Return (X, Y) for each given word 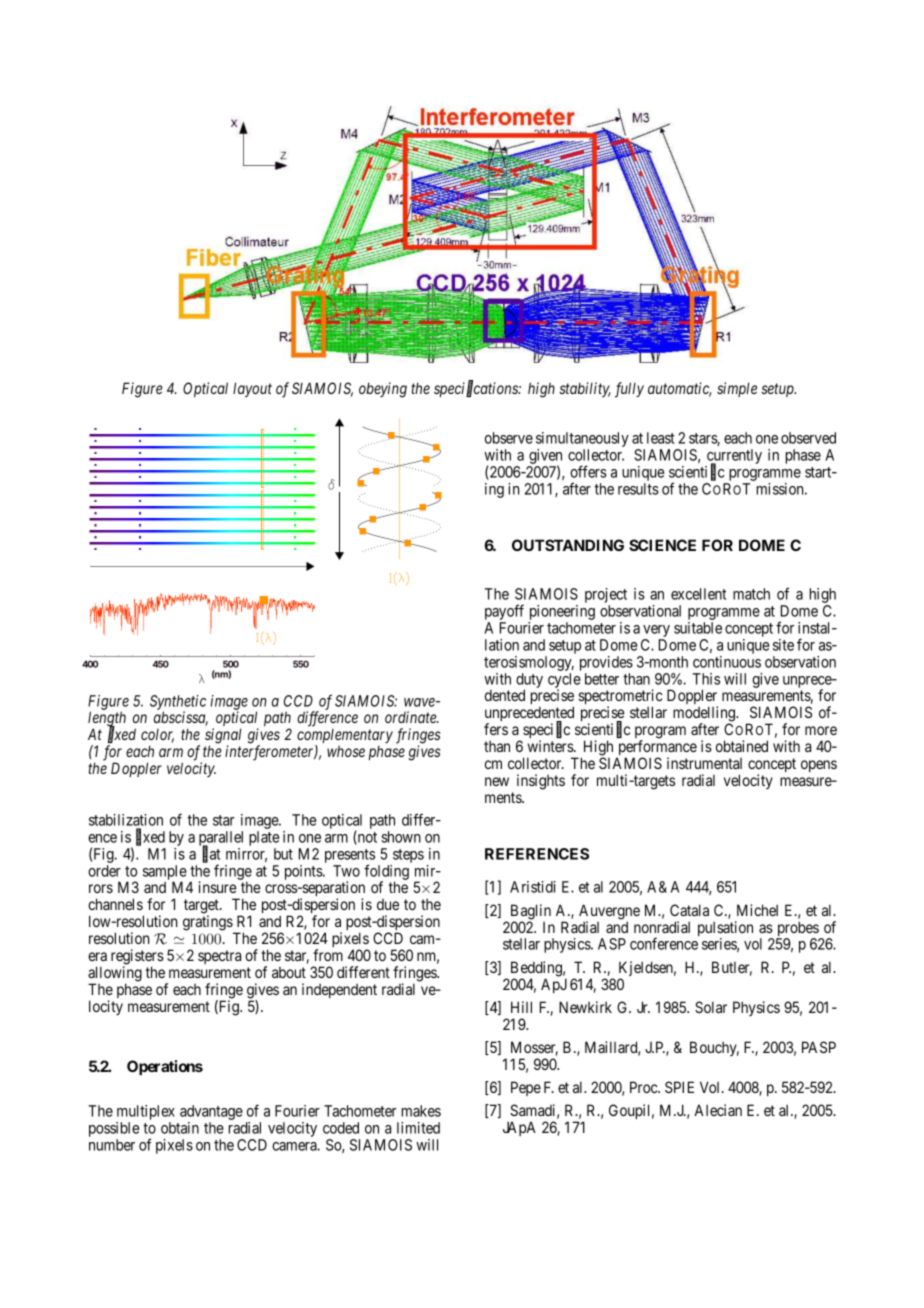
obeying (383, 390)
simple (737, 389)
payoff (504, 613)
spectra (219, 957)
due (388, 904)
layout (252, 389)
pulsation (725, 930)
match (751, 594)
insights (541, 782)
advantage (211, 1114)
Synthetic (178, 703)
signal (223, 737)
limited (418, 1128)
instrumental (704, 763)
